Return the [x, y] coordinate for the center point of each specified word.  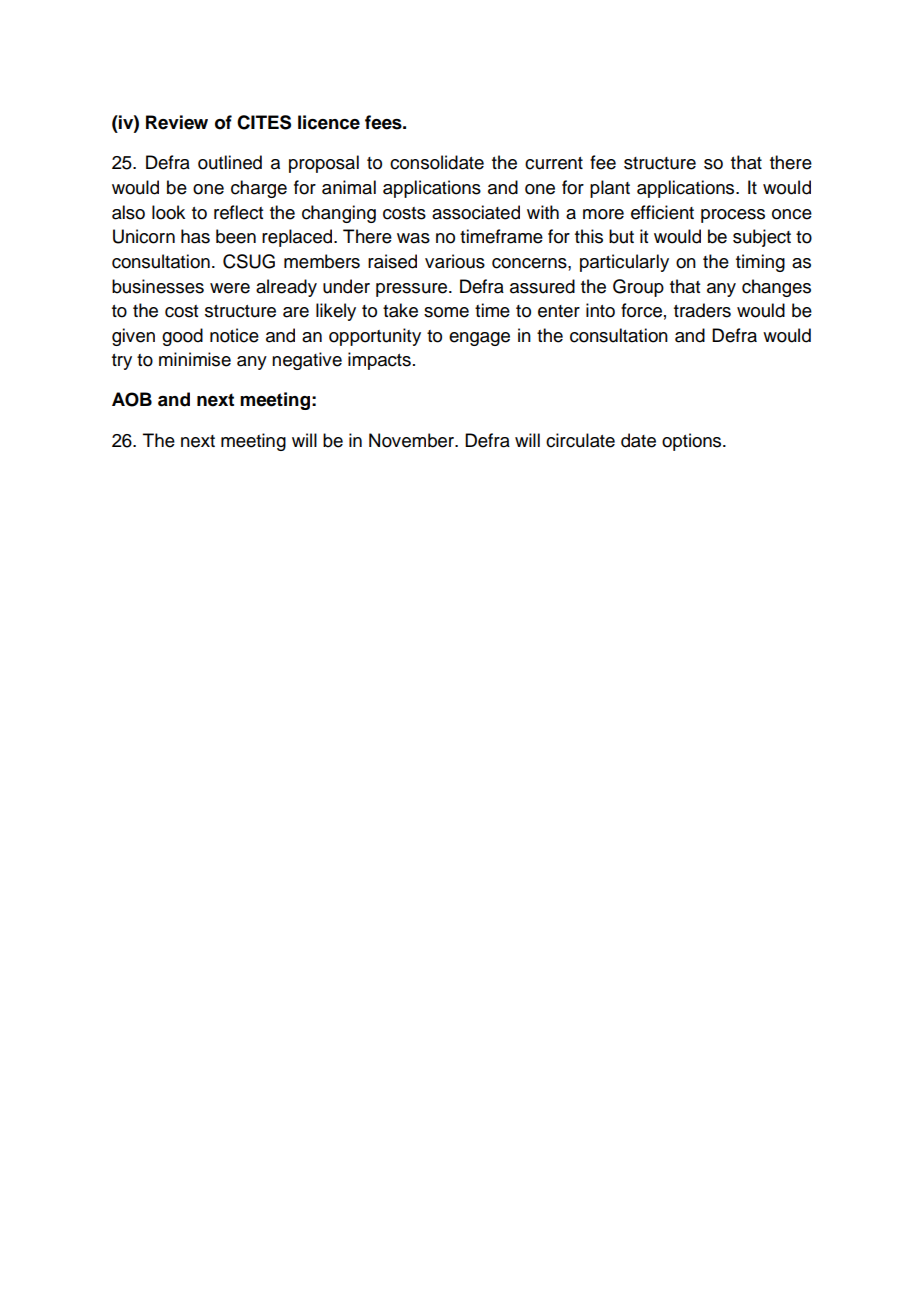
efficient [662, 212]
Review [177, 122]
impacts [379, 361]
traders [702, 310]
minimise [195, 359]
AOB [132, 399]
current [554, 163]
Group [638, 288]
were [230, 288]
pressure [413, 290]
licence [329, 122]
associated [476, 212]
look [168, 212]
